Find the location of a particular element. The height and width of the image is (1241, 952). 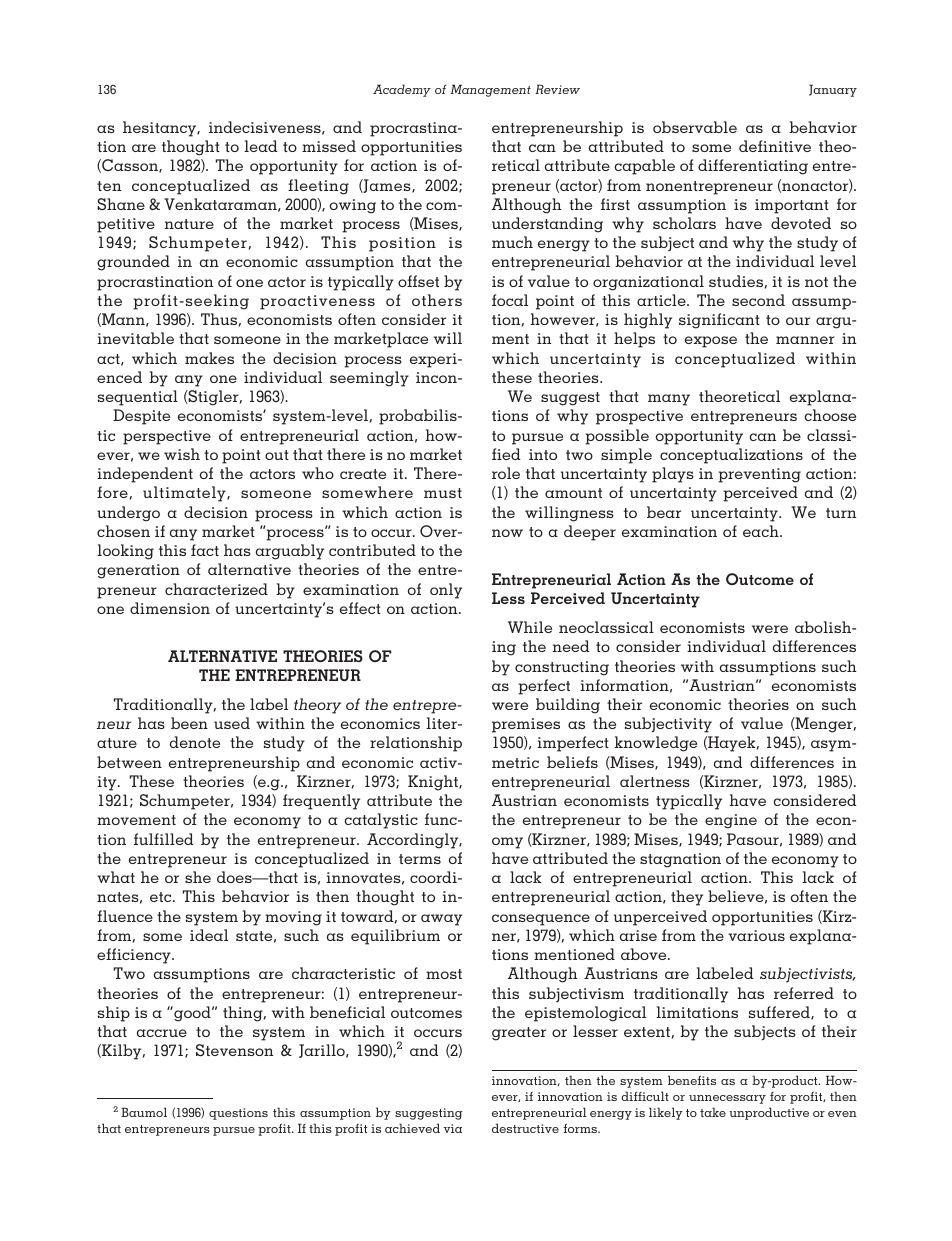

only is located at coordinates (446, 591).
